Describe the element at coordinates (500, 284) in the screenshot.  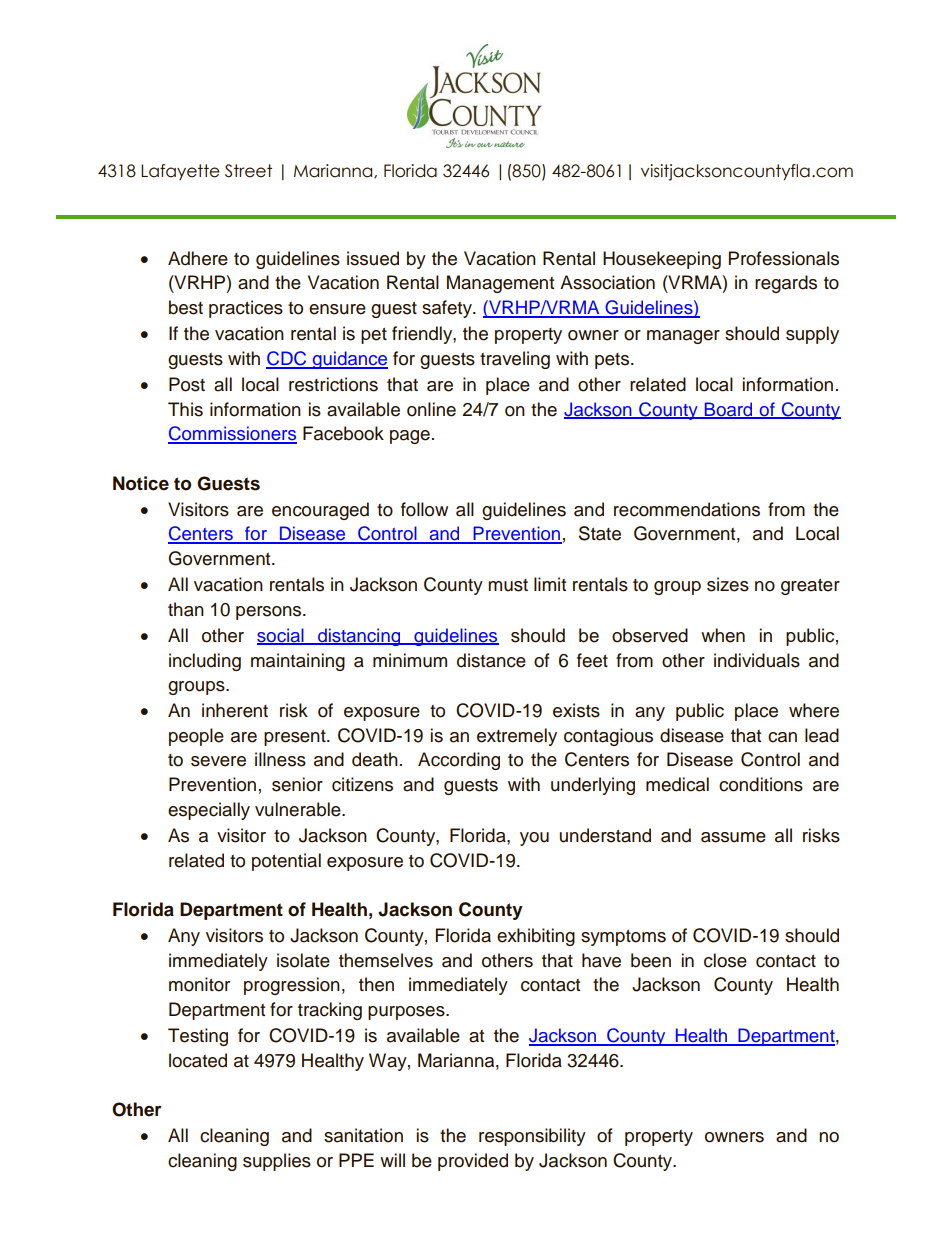
I see `Management` at that location.
